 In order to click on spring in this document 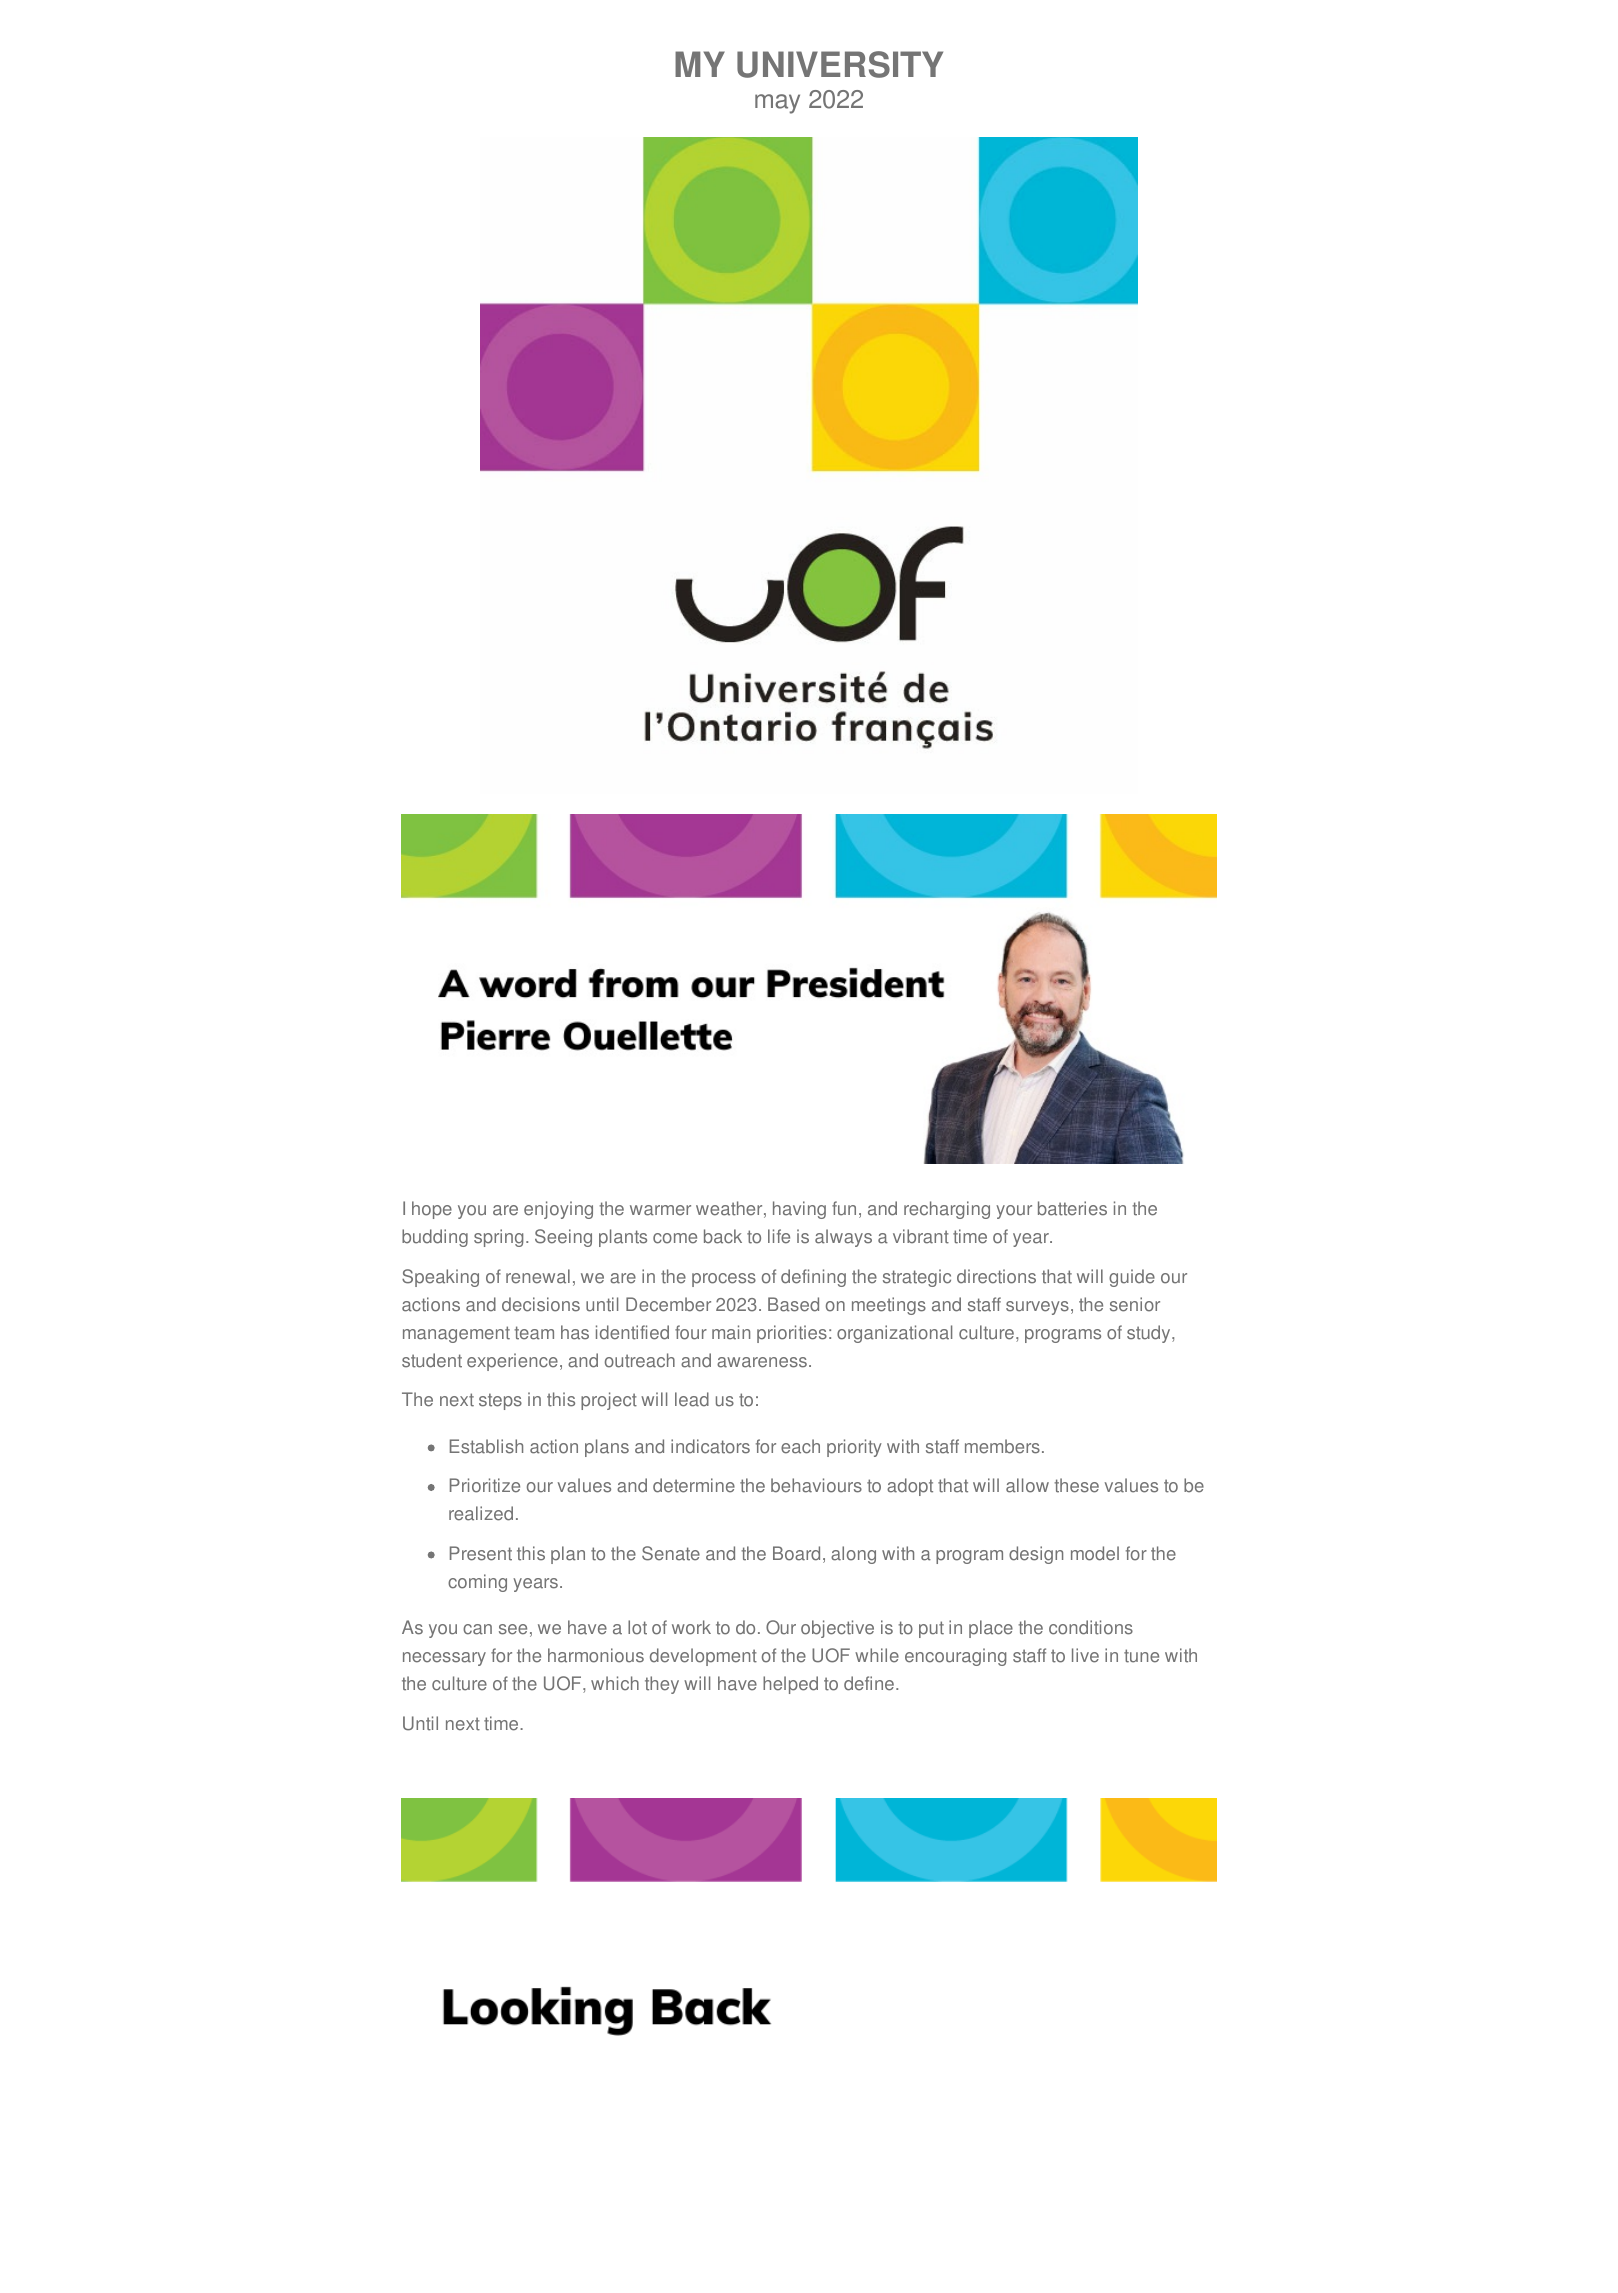, I will do `click(498, 1238)`.
